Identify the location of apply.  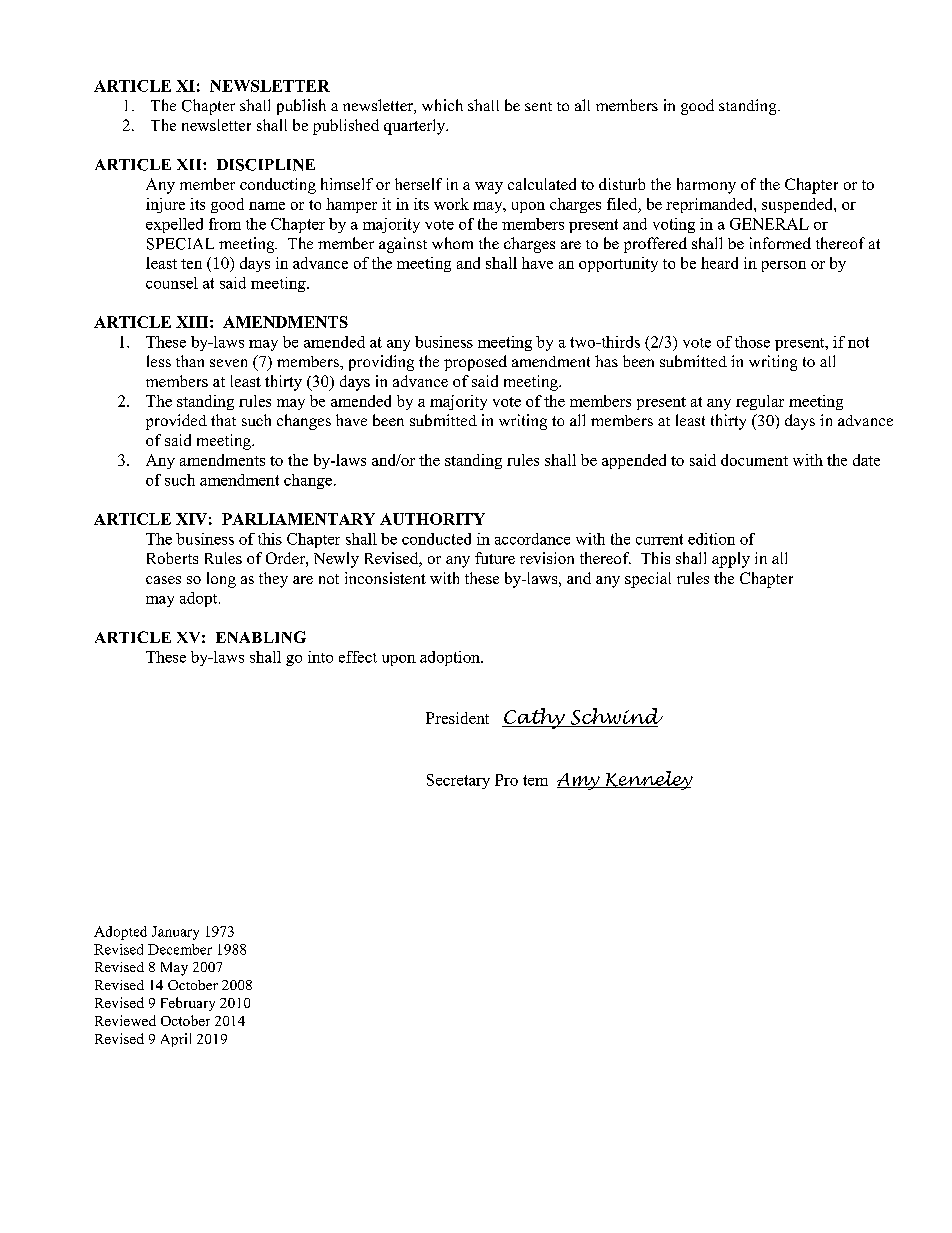
(731, 560).
